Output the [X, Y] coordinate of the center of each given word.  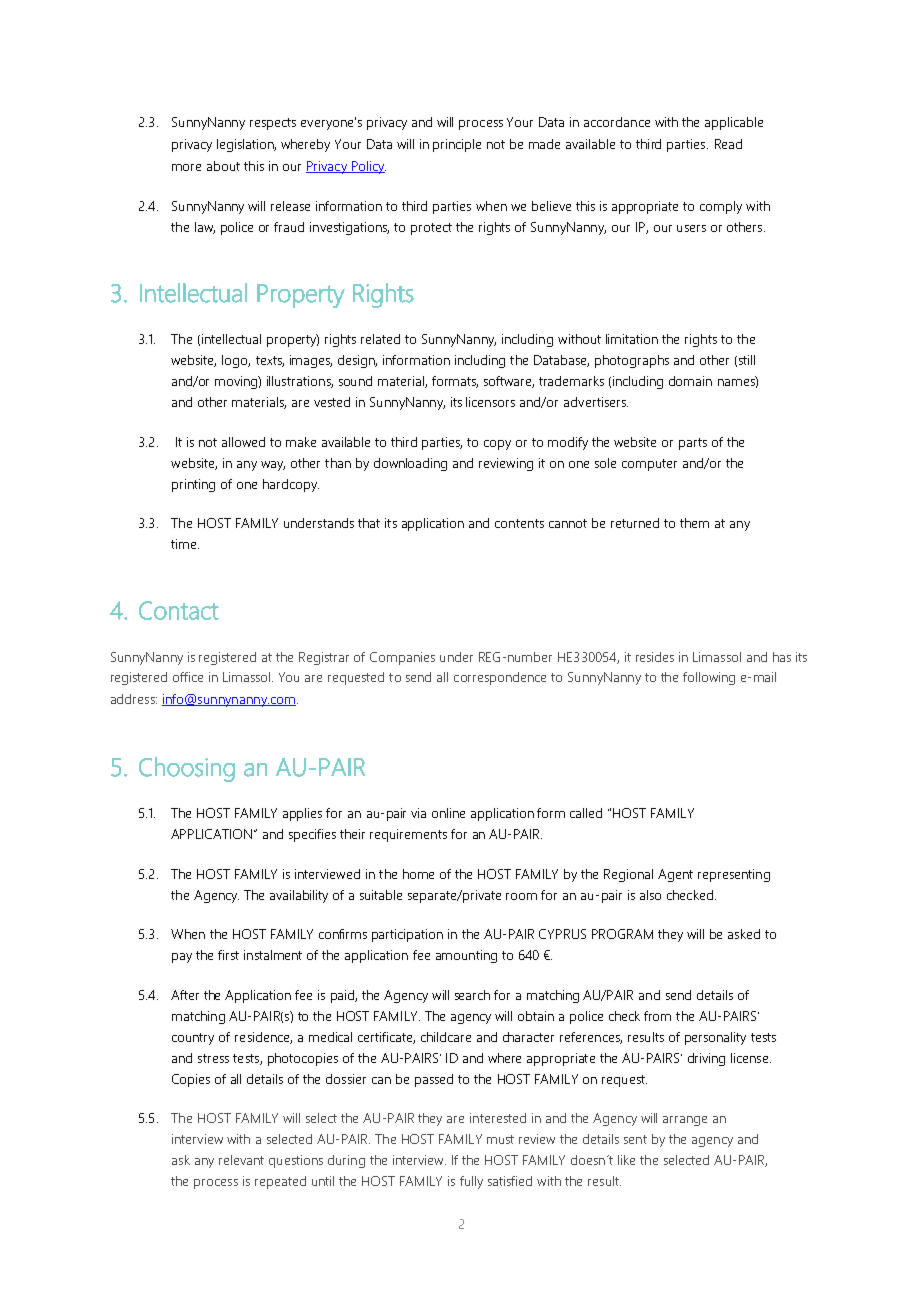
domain [690, 381]
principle [457, 145]
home [418, 874]
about [223, 166]
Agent [675, 875]
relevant [241, 1160]
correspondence [500, 678]
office [188, 677]
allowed [243, 442]
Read [728, 144]
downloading [410, 464]
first [228, 955]
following [709, 678]
